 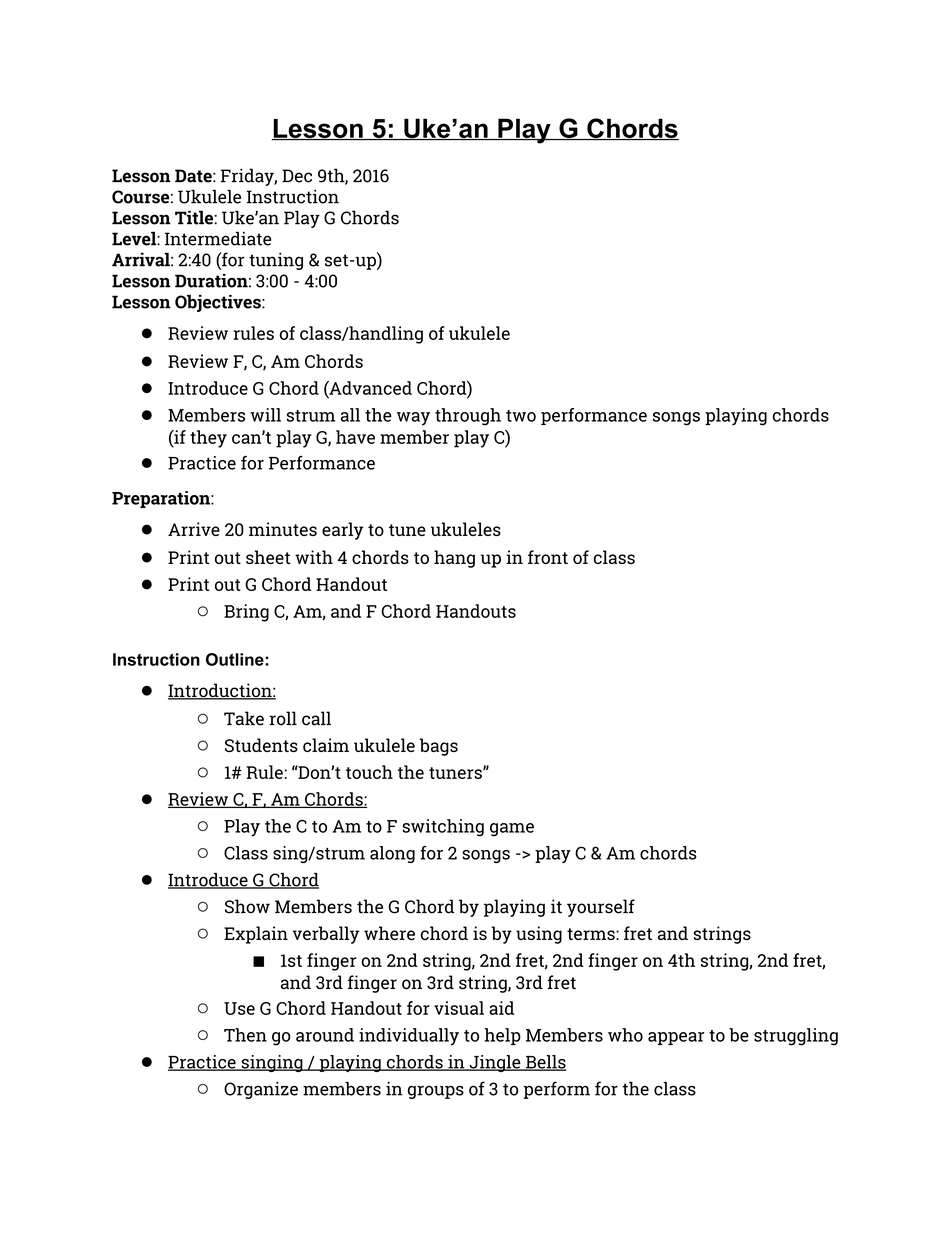 What do you see at coordinates (548, 557) in the screenshot?
I see `front` at bounding box center [548, 557].
